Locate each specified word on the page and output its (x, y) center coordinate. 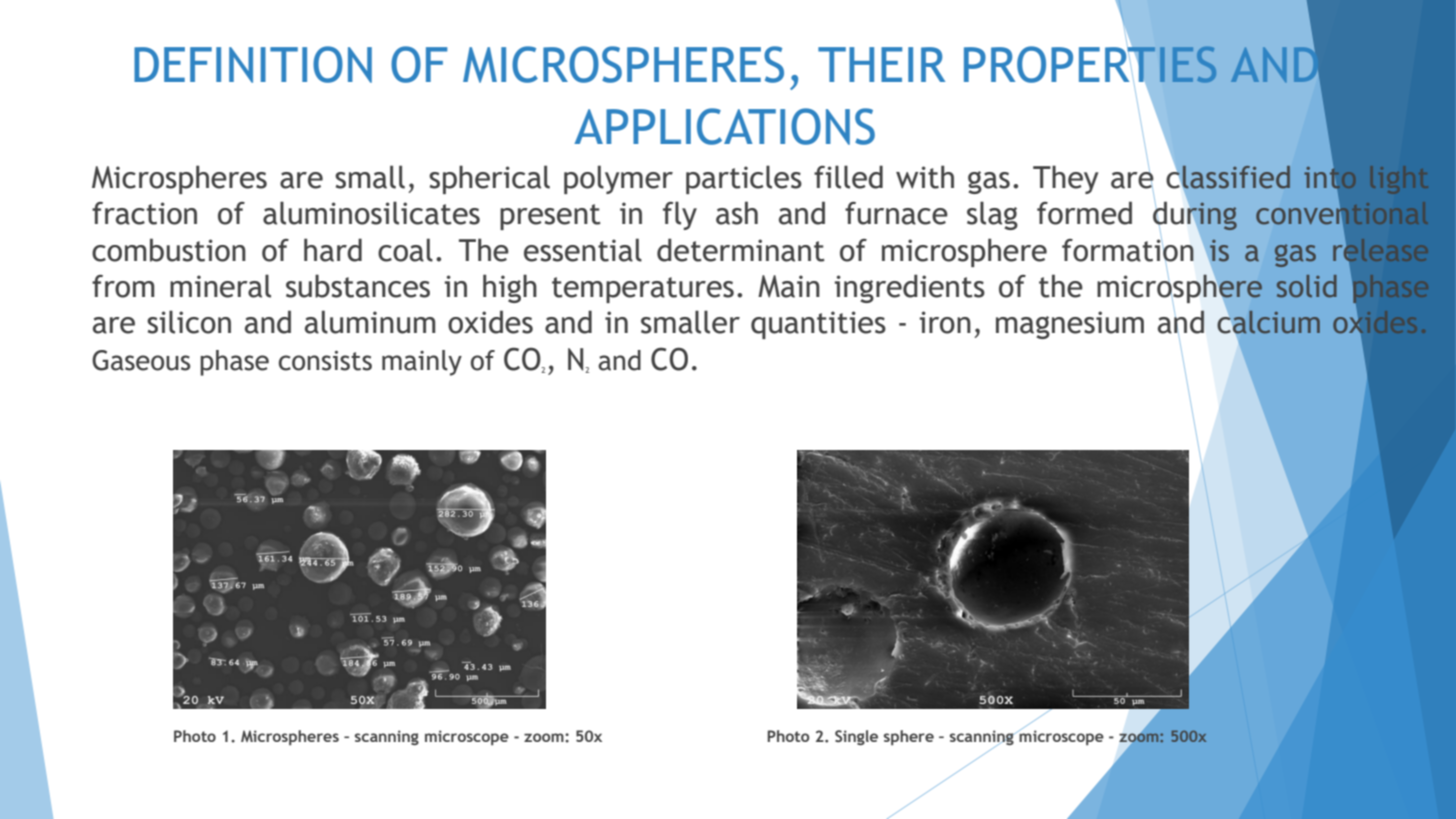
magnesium (1070, 325)
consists (325, 361)
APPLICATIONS (724, 126)
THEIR (881, 64)
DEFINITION (253, 64)
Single (856, 737)
